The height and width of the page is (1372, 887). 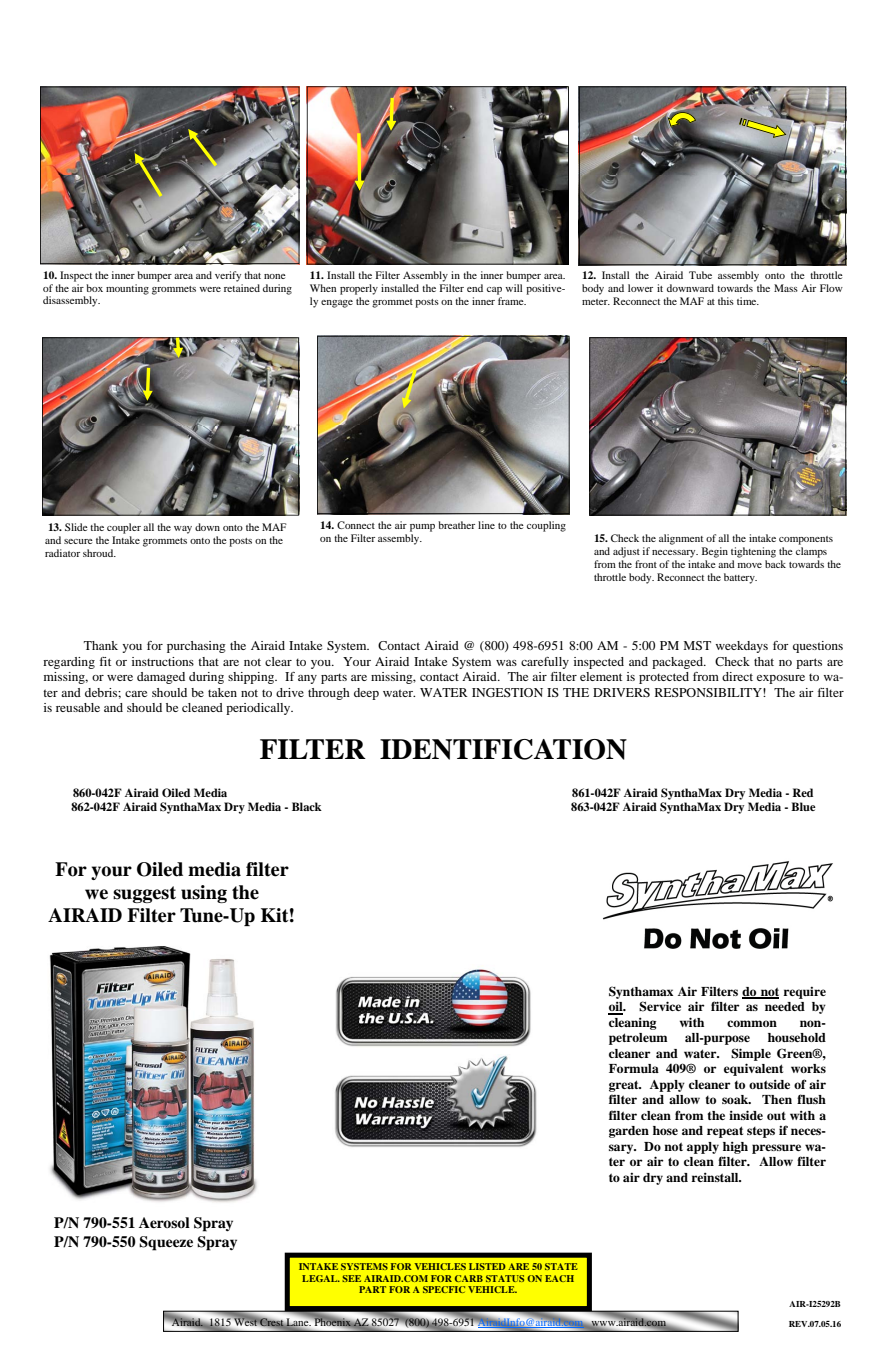 What do you see at coordinates (802, 792) in the page?
I see `Red` at bounding box center [802, 792].
